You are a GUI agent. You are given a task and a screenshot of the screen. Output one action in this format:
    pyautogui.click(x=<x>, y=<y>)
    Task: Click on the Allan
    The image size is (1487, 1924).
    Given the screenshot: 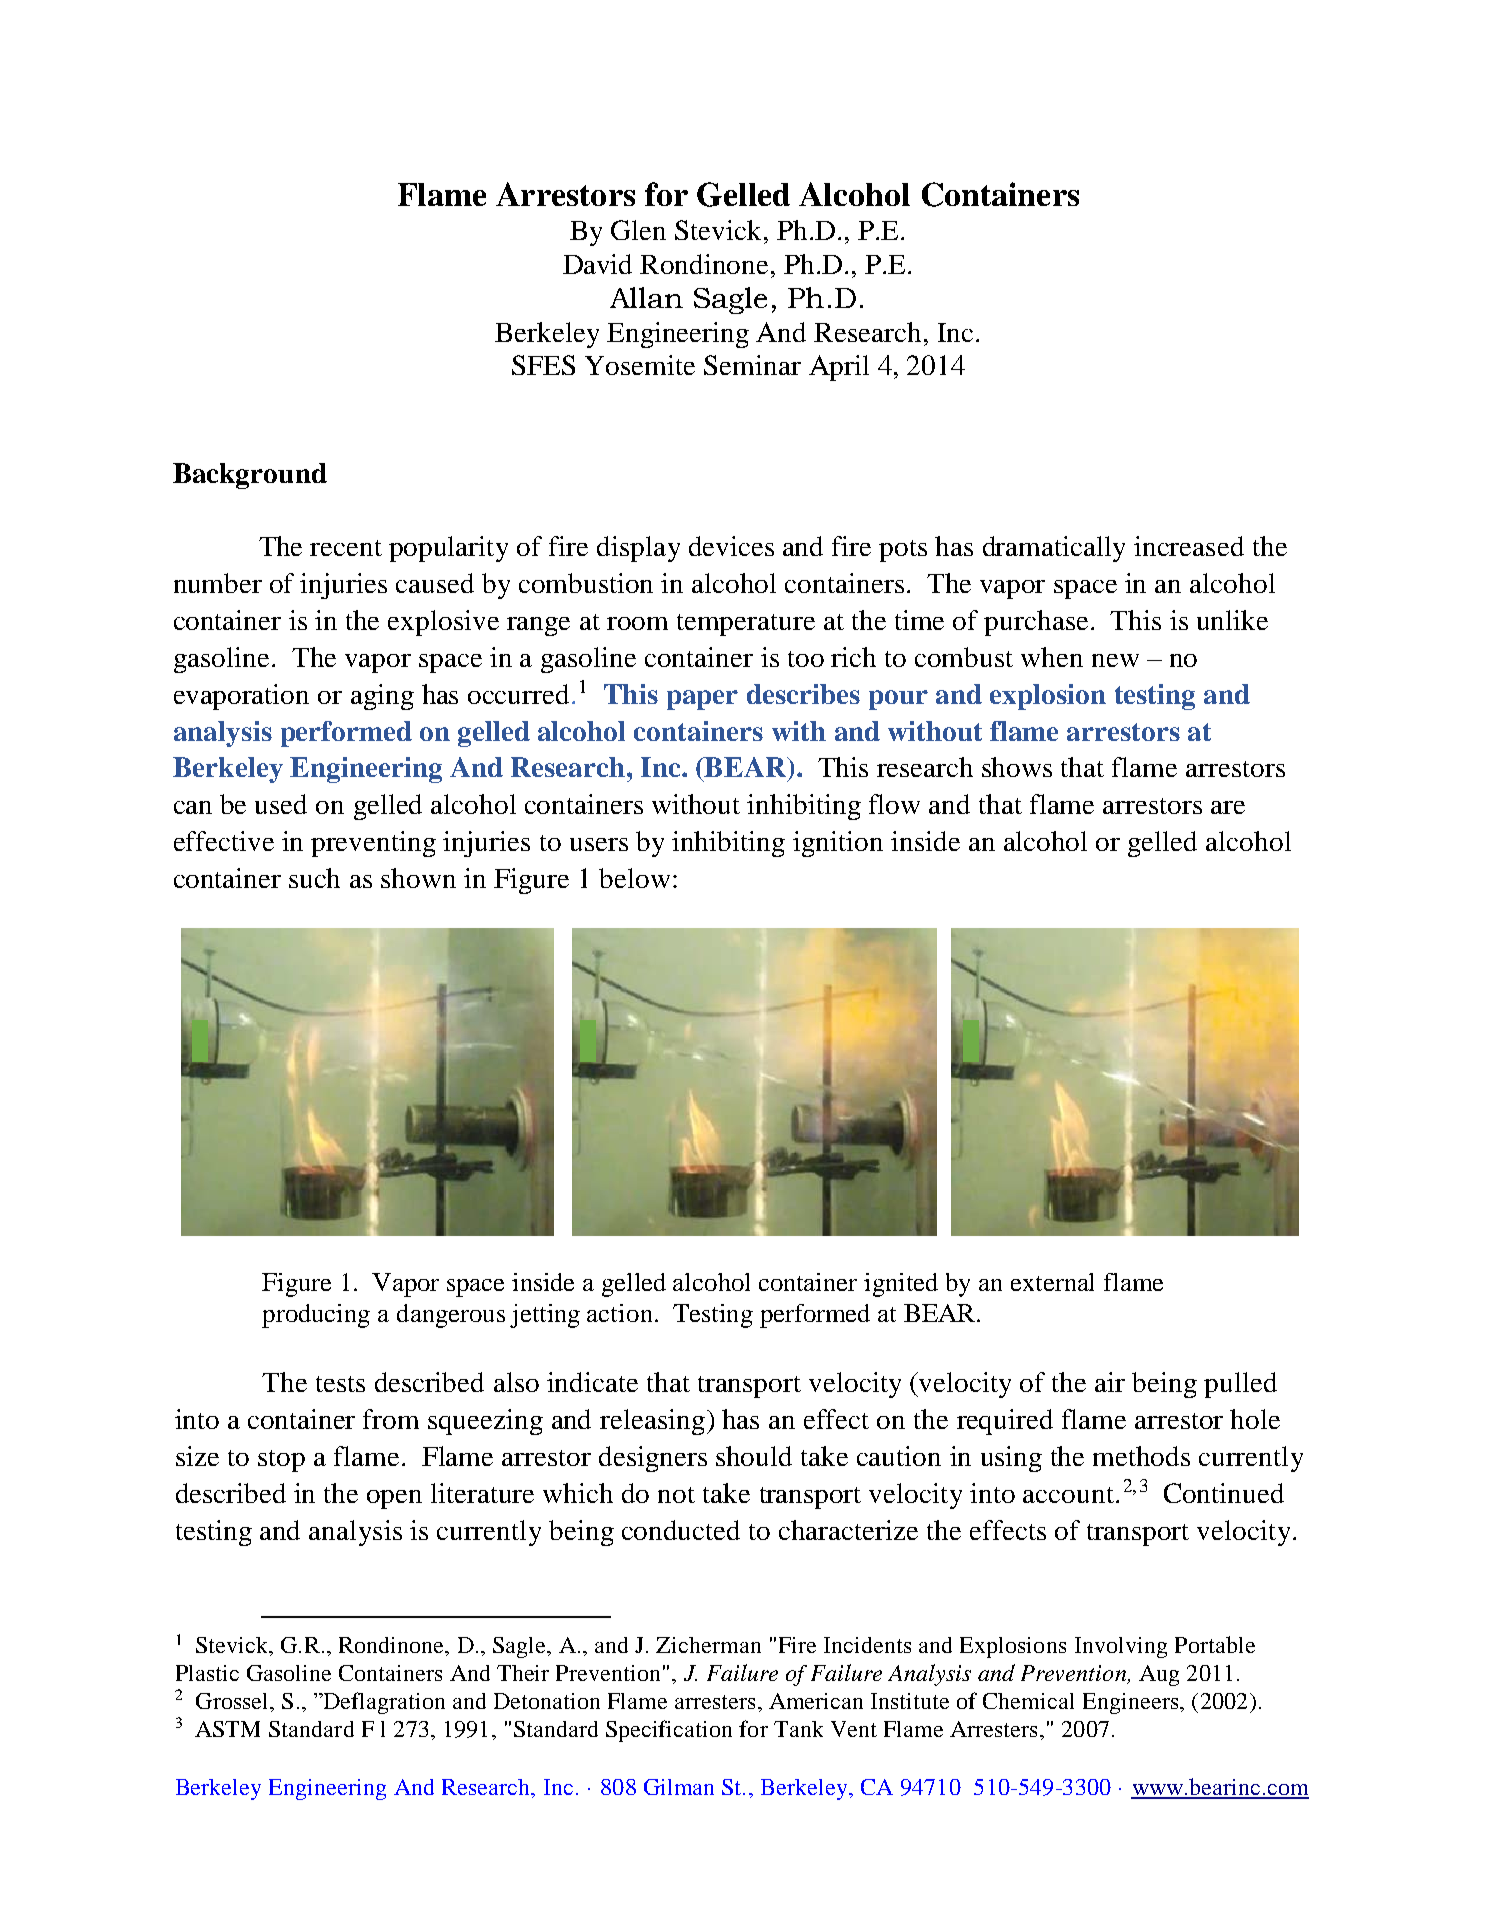 What is the action you would take?
    pyautogui.click(x=646, y=297)
